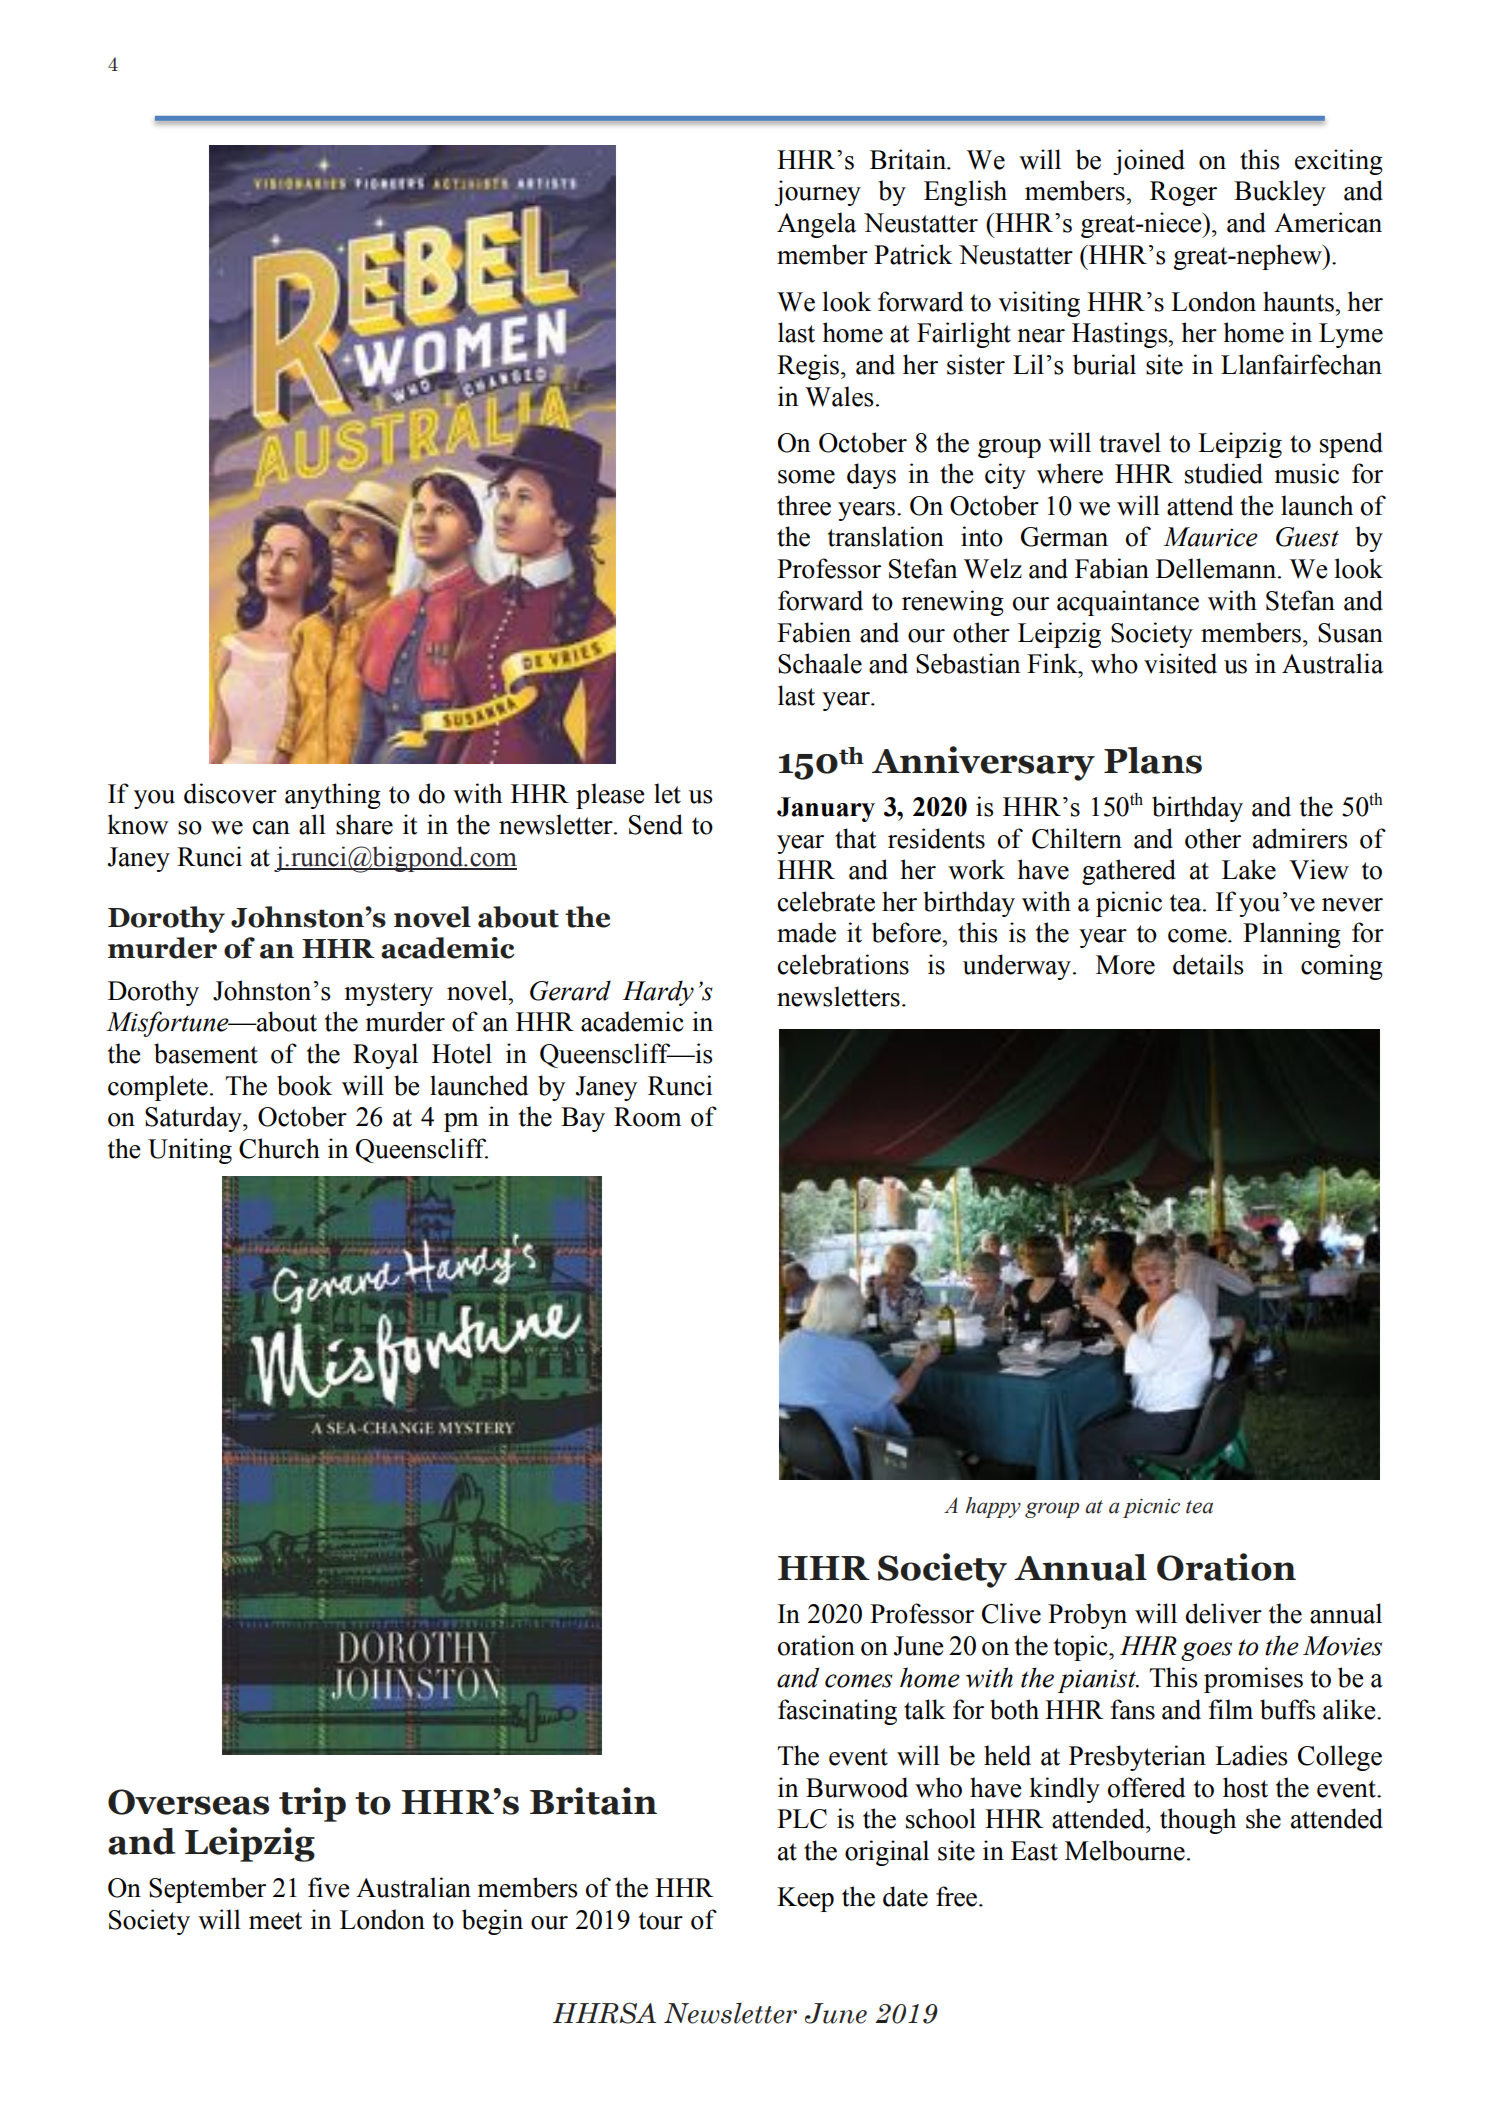 The height and width of the image is (2104, 1488). I want to click on Room, so click(647, 1117).
